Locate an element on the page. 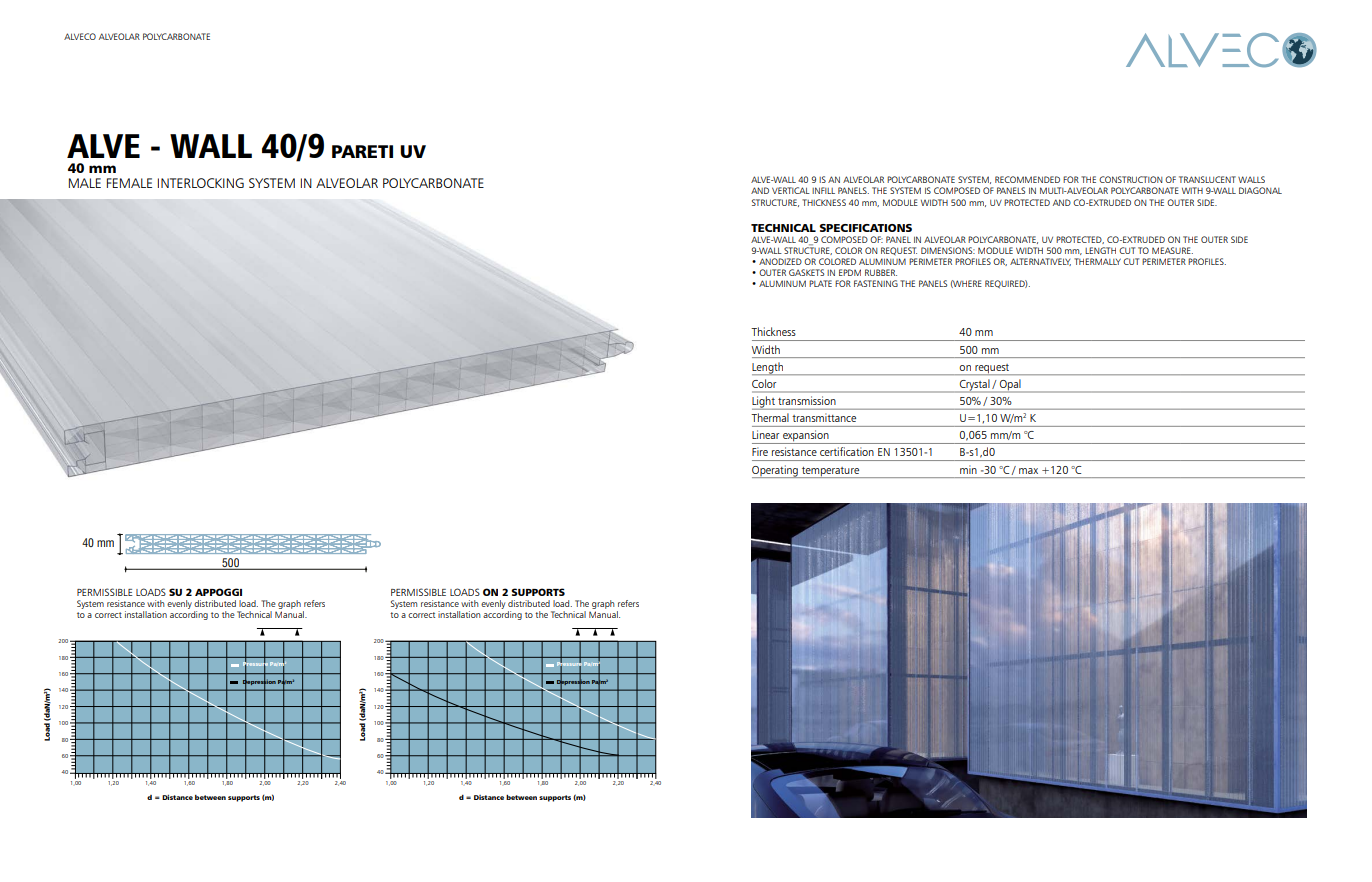 This document has height=882, width=1372. RUBBER is located at coordinates (881, 272).
